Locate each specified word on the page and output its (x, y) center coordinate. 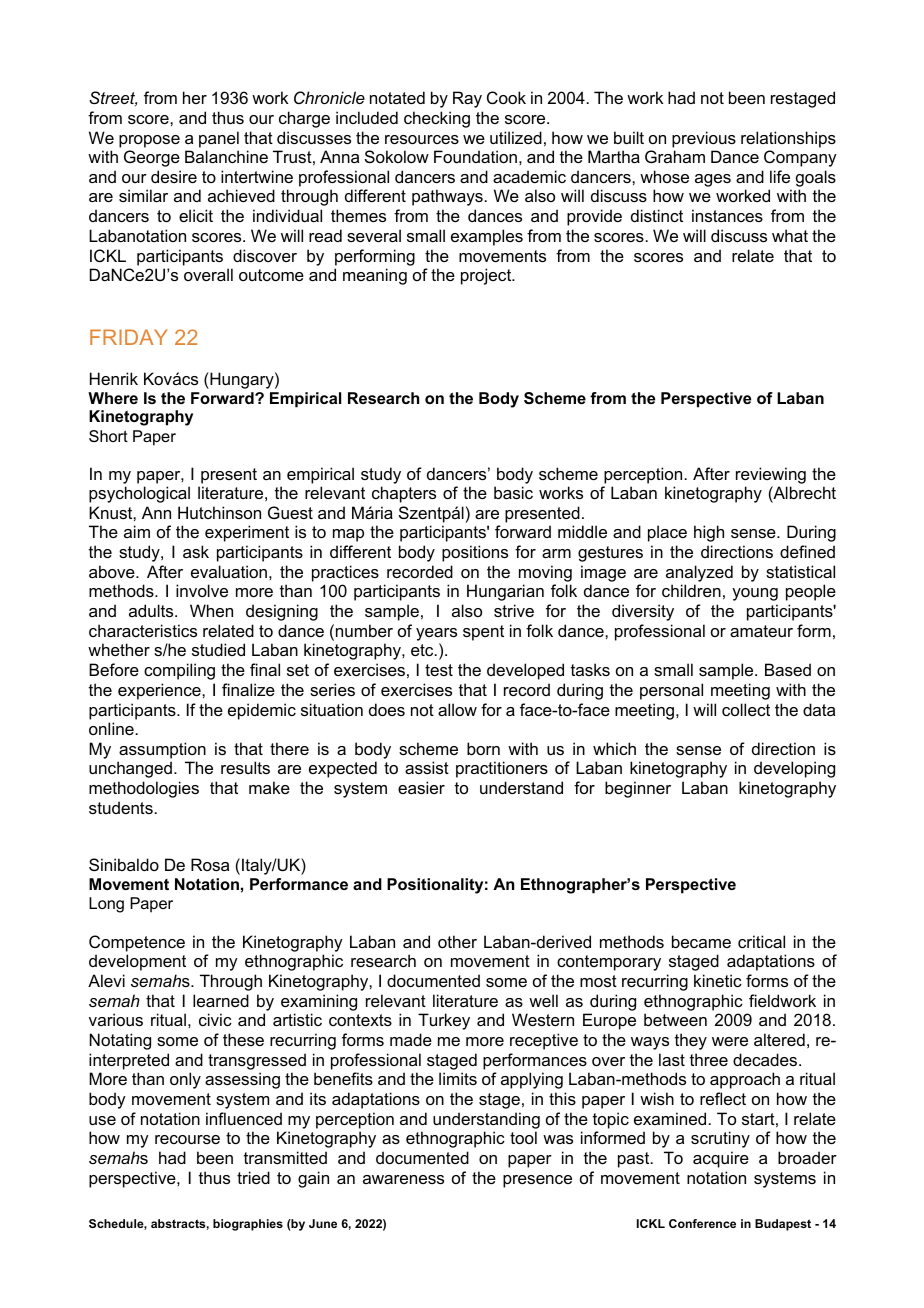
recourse (187, 1139)
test (439, 670)
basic (513, 492)
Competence (137, 943)
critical (761, 941)
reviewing (771, 475)
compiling (179, 671)
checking (437, 119)
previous (704, 139)
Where (113, 398)
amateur (761, 631)
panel (219, 139)
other (457, 941)
